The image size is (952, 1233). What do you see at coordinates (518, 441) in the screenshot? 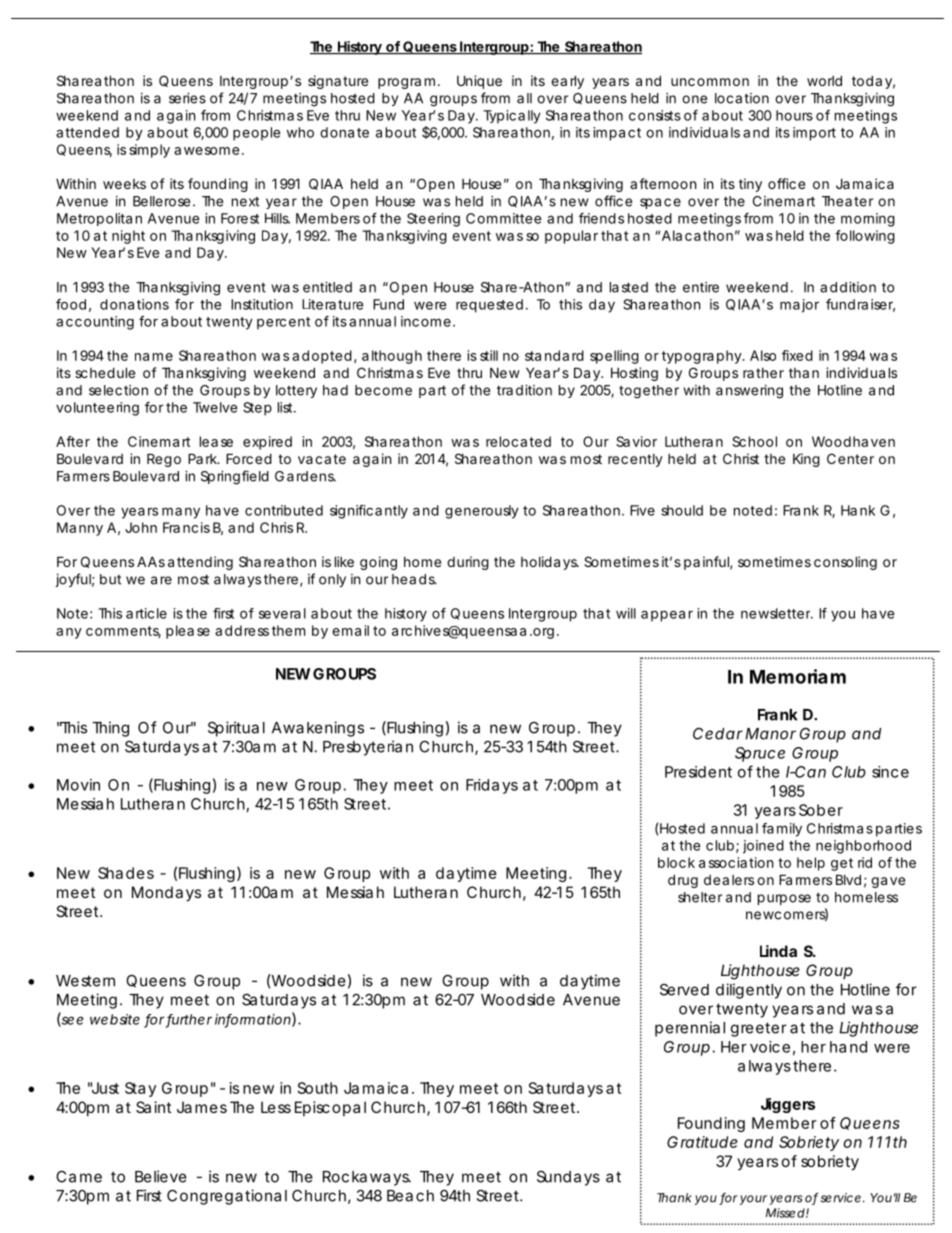
I see `relocated` at bounding box center [518, 441].
